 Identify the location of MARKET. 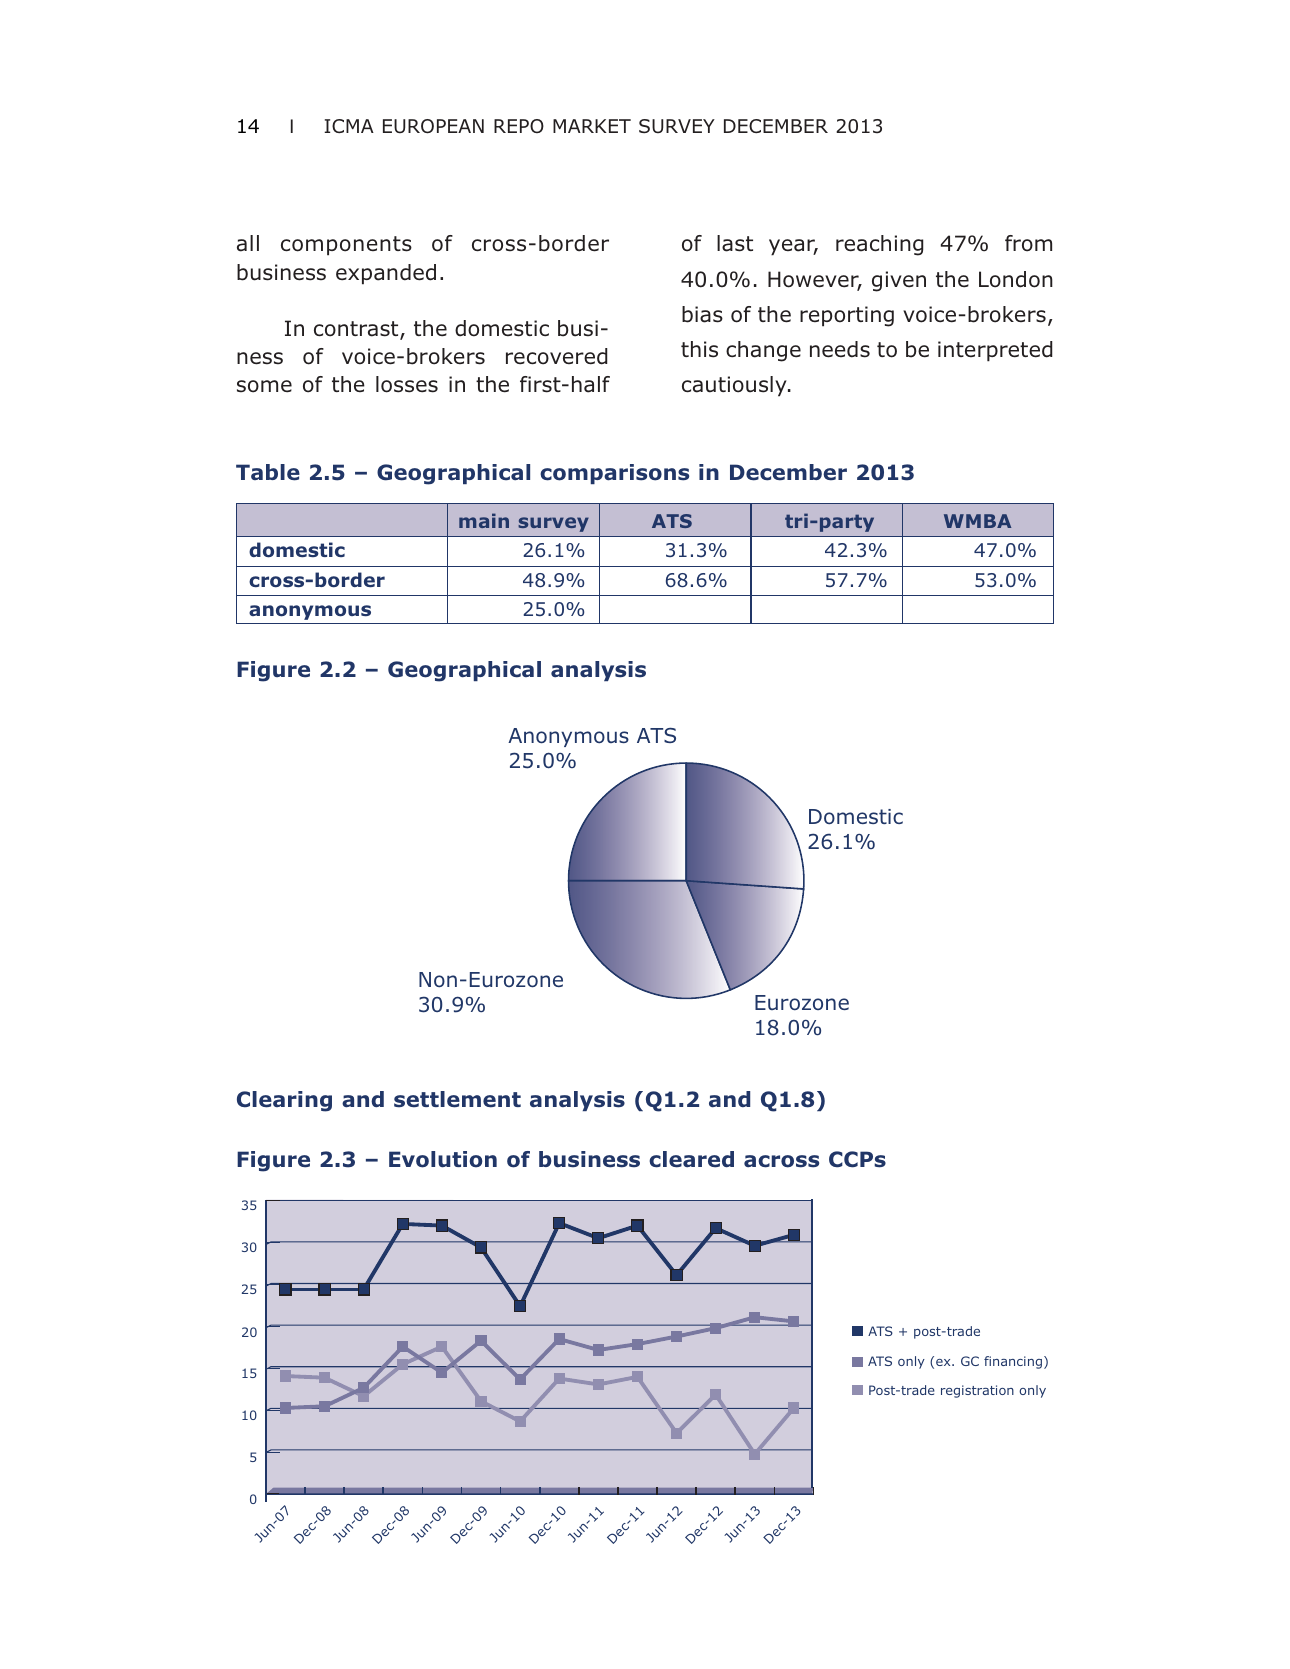
(592, 126).
